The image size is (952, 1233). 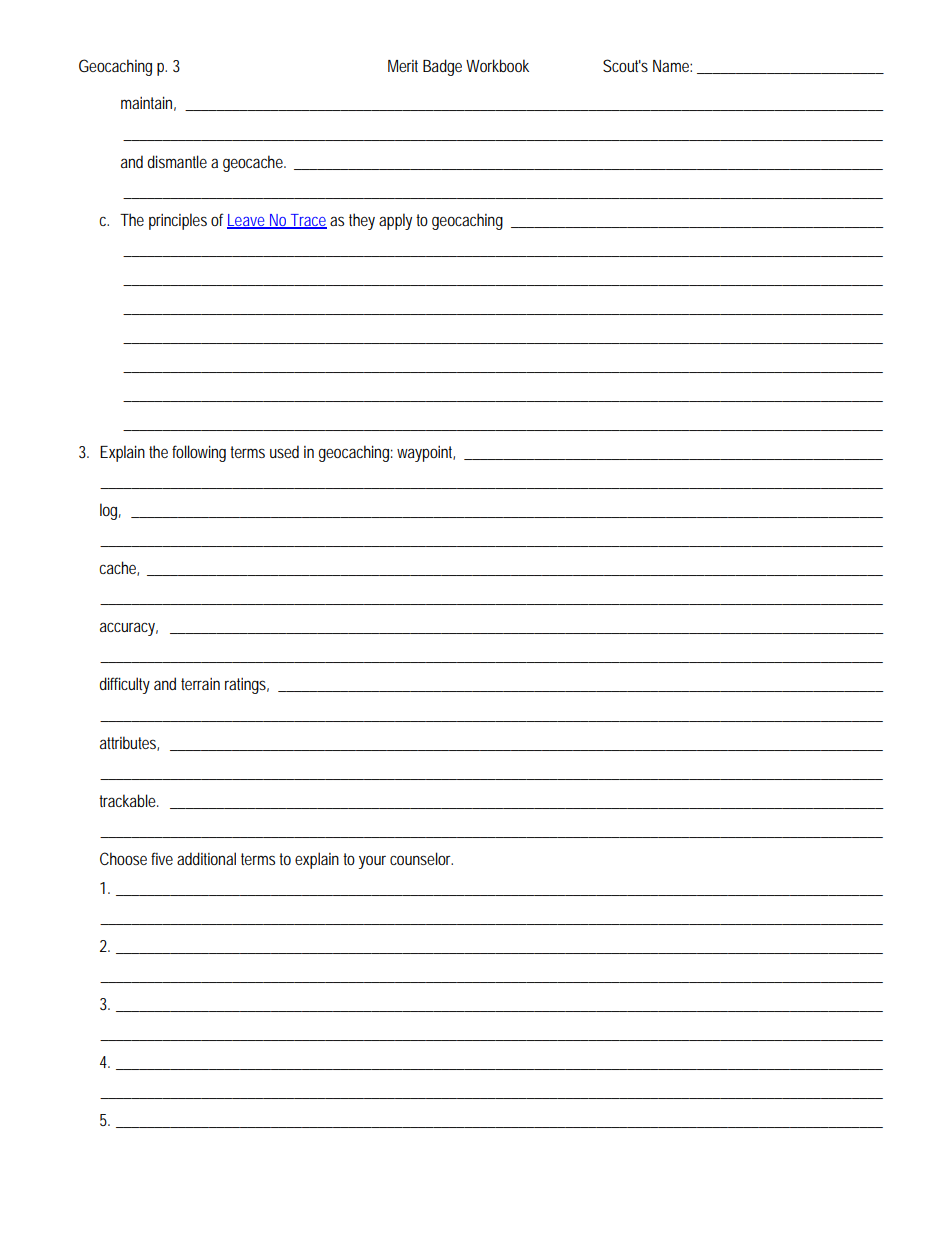 What do you see at coordinates (362, 221) in the image?
I see `they` at bounding box center [362, 221].
